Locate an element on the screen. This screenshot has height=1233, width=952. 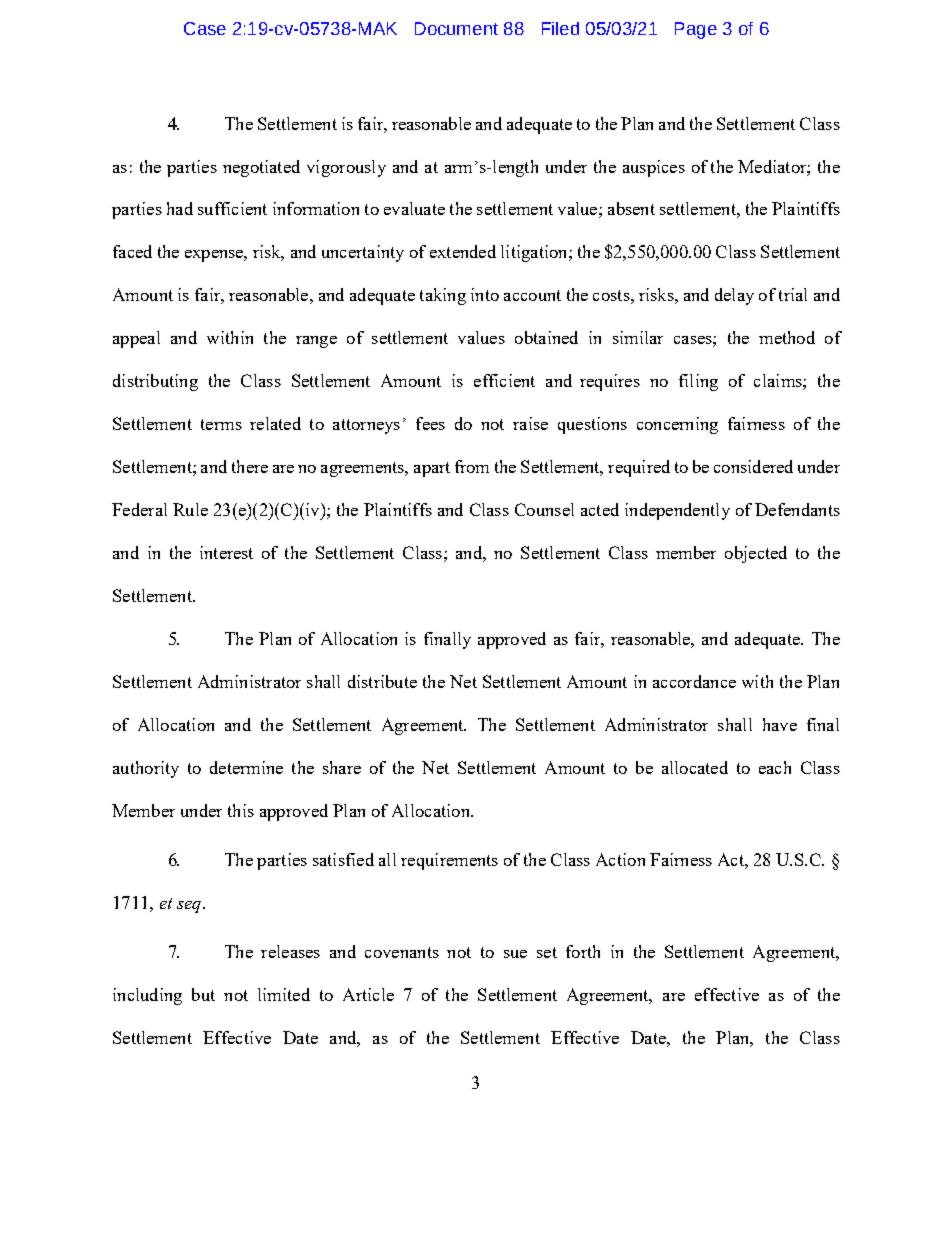
Document is located at coordinates (456, 28).
